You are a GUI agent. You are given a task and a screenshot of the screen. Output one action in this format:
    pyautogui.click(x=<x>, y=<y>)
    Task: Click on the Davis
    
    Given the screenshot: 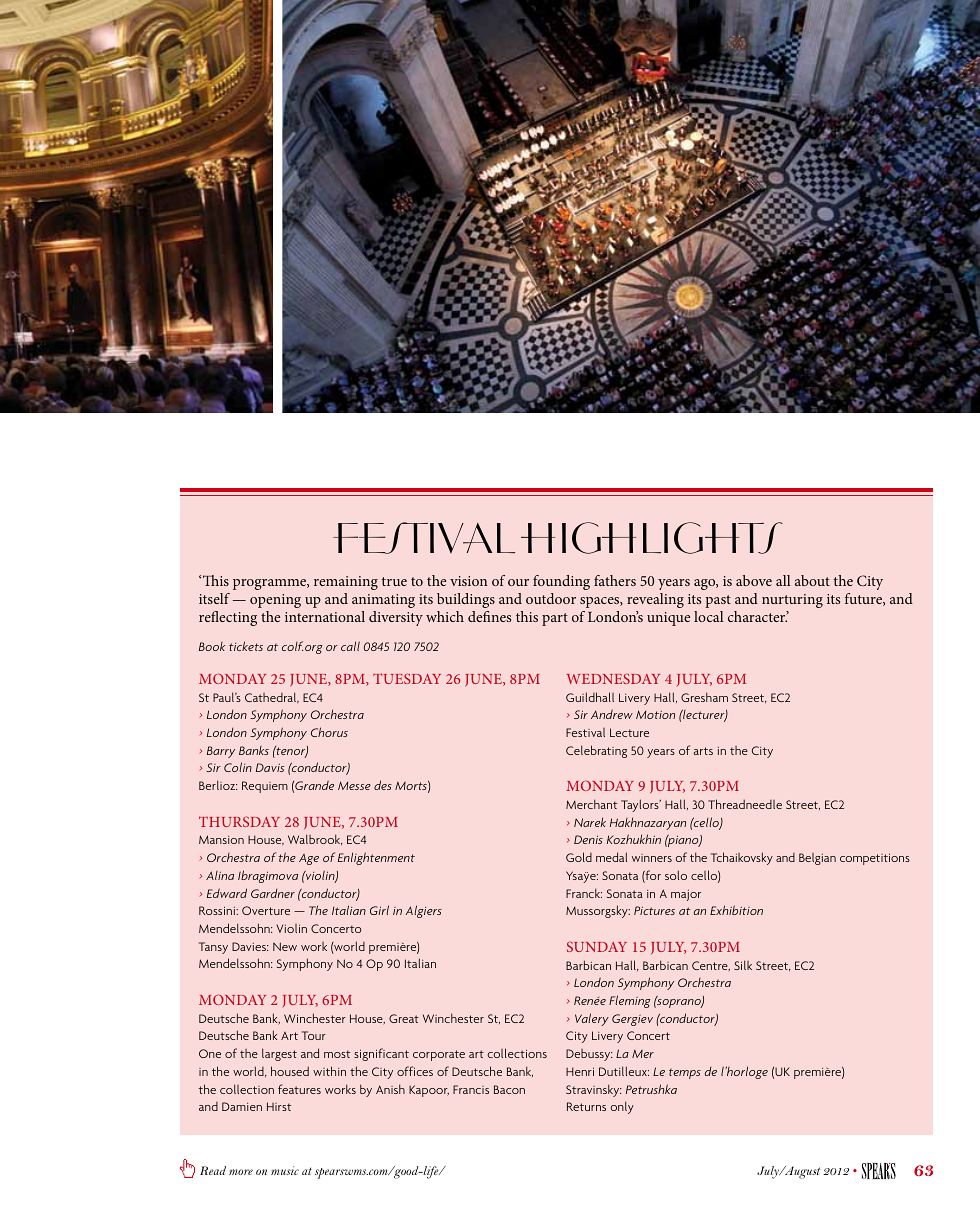 What is the action you would take?
    pyautogui.click(x=270, y=767)
